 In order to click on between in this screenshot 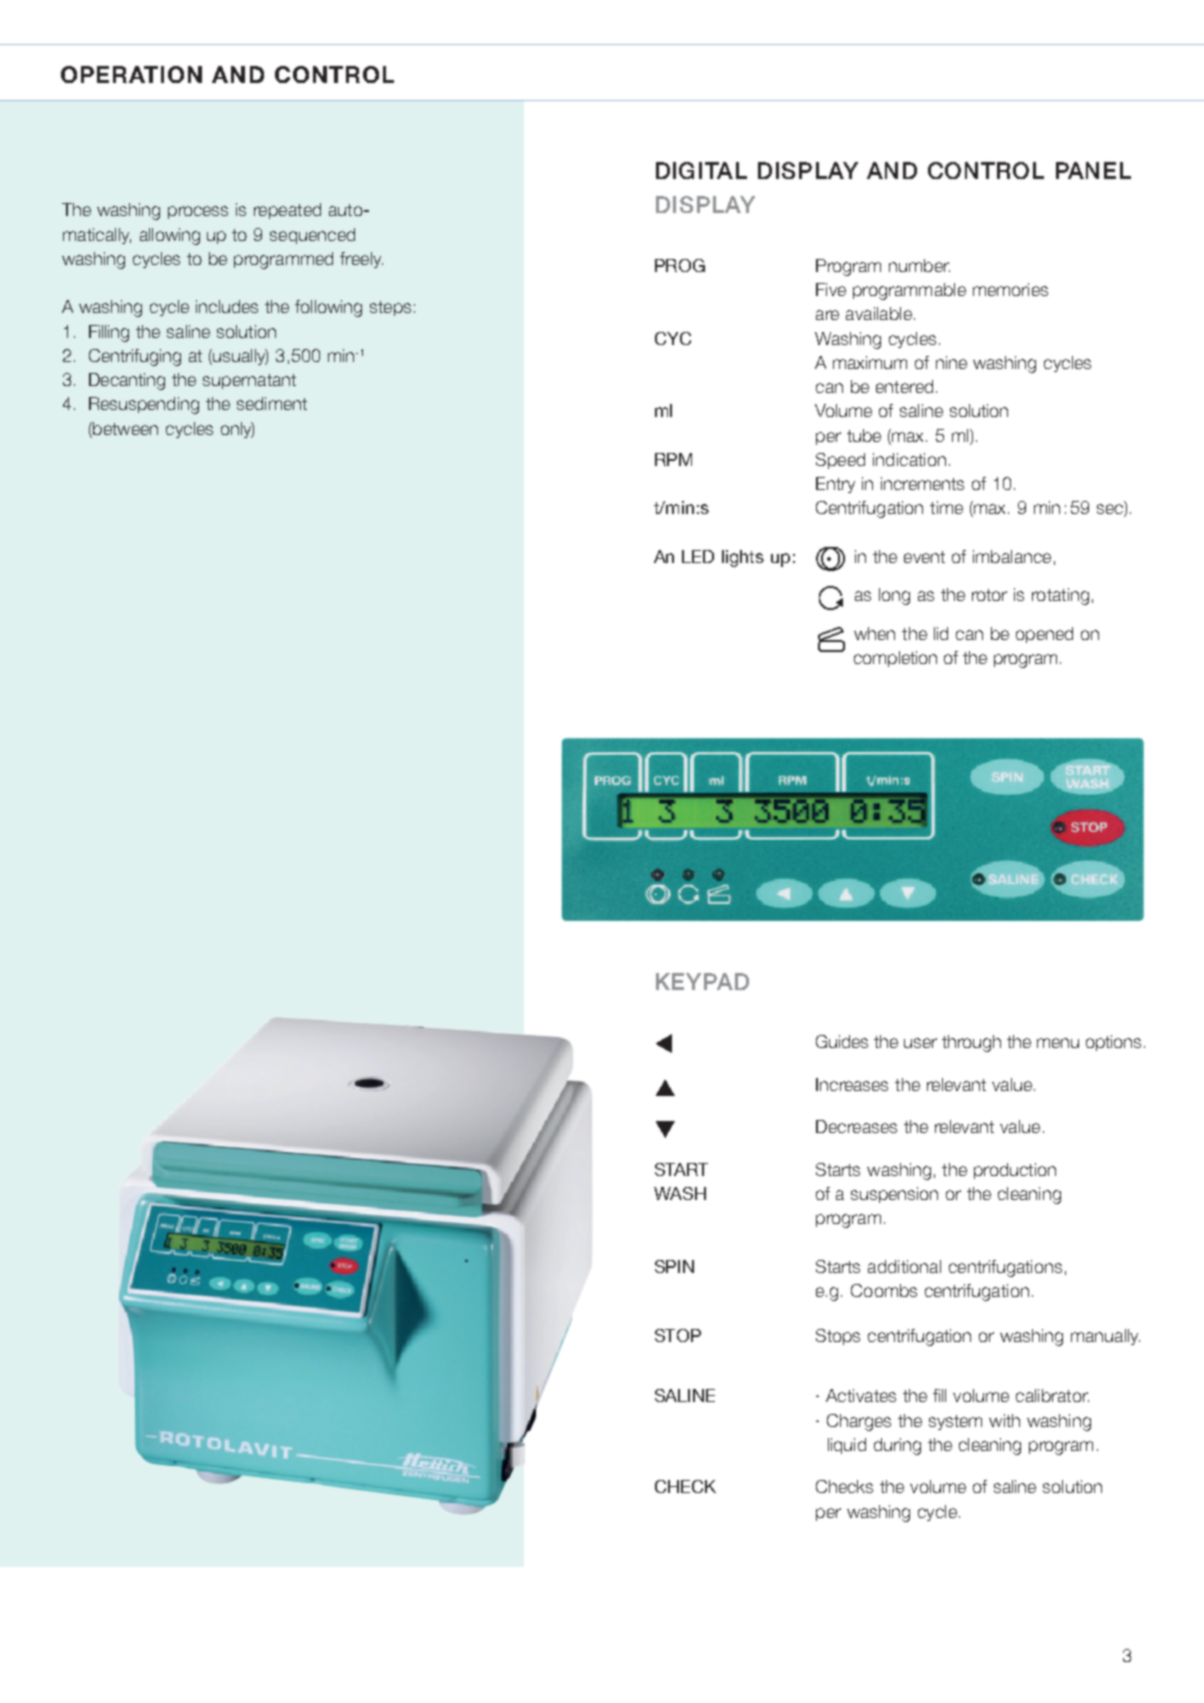, I will do `click(124, 428)`.
